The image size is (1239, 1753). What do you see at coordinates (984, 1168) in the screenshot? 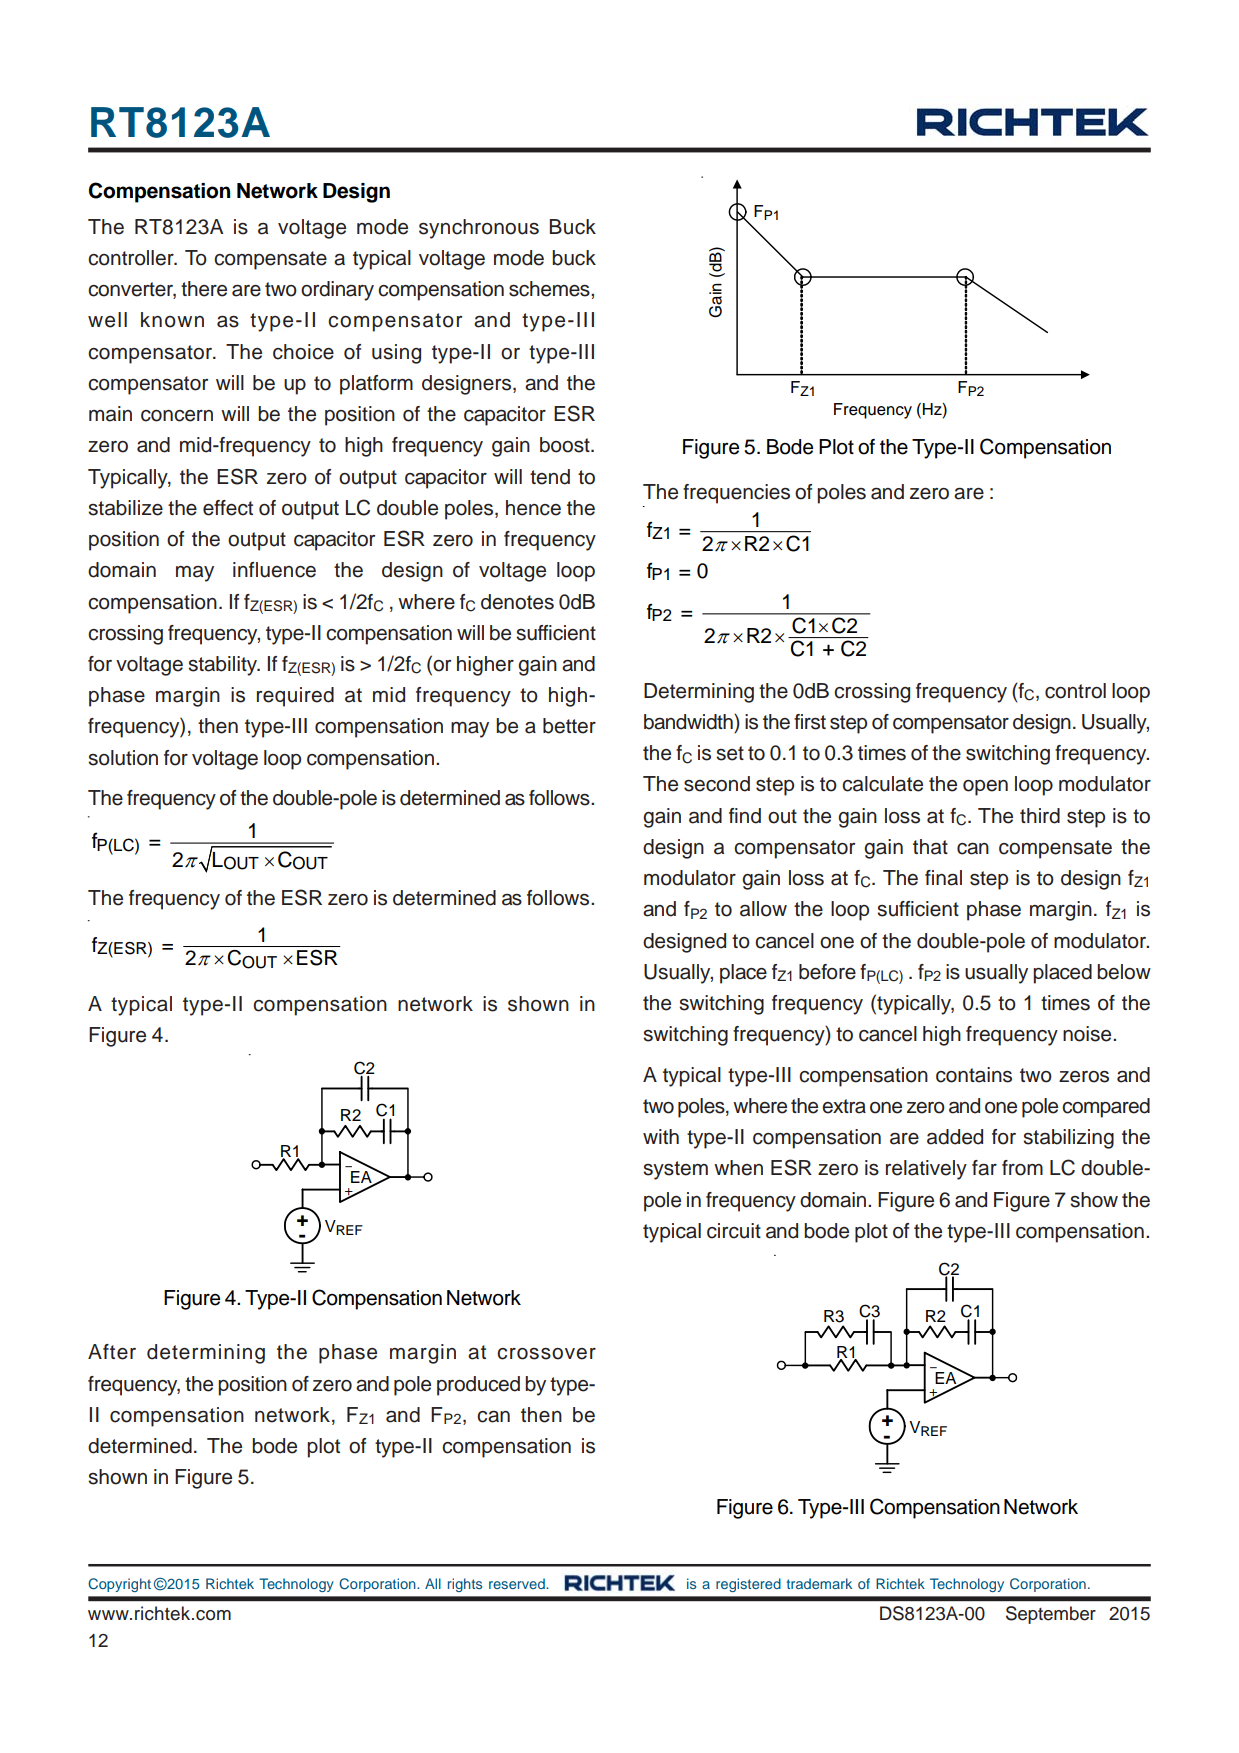
I see `far` at bounding box center [984, 1168].
